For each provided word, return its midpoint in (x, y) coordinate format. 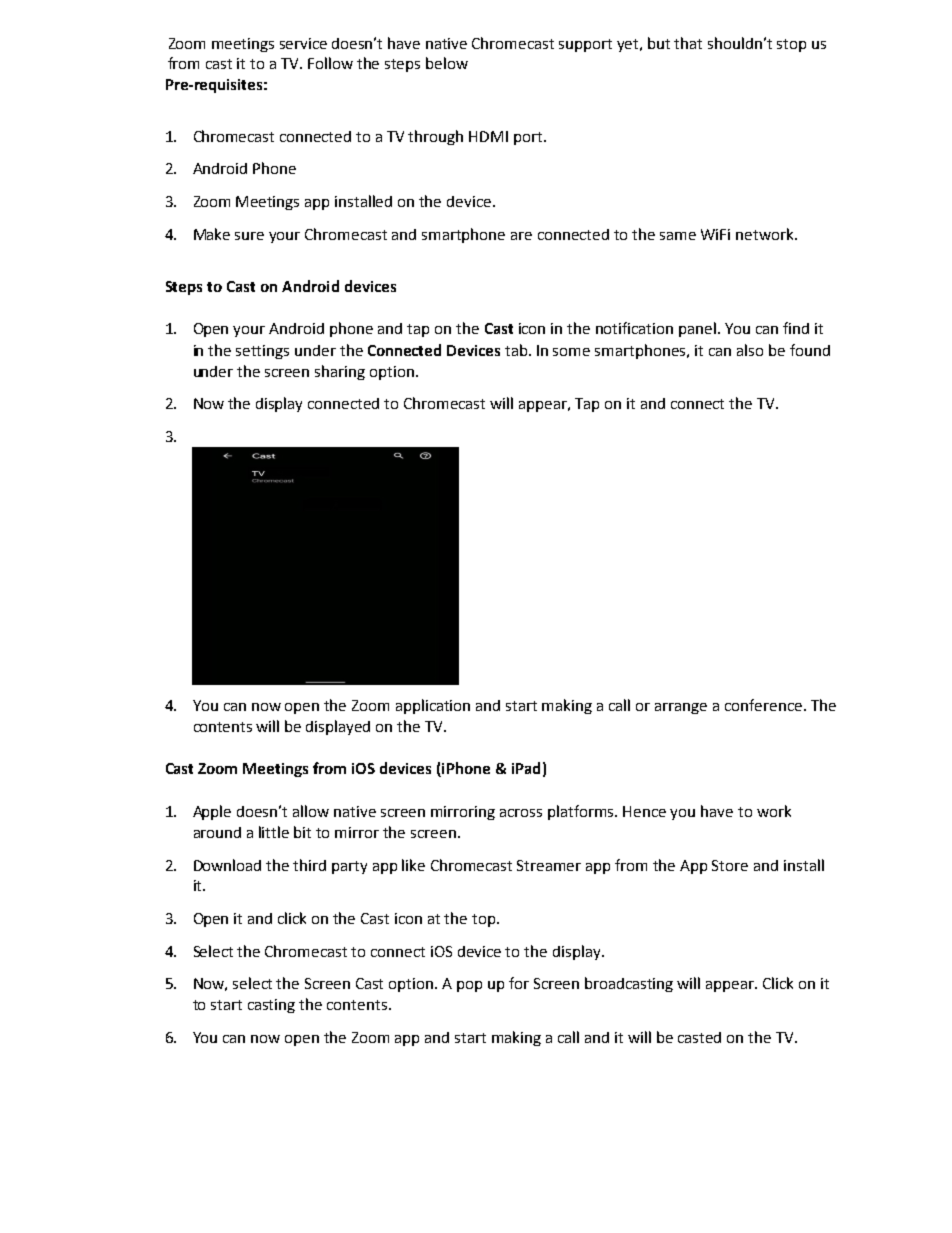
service (303, 43)
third (309, 865)
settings (262, 352)
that (688, 43)
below (447, 63)
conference (765, 705)
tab (517, 350)
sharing (340, 372)
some (571, 352)
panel (697, 329)
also (750, 350)
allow (311, 811)
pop (469, 986)
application (433, 706)
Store (730, 865)
